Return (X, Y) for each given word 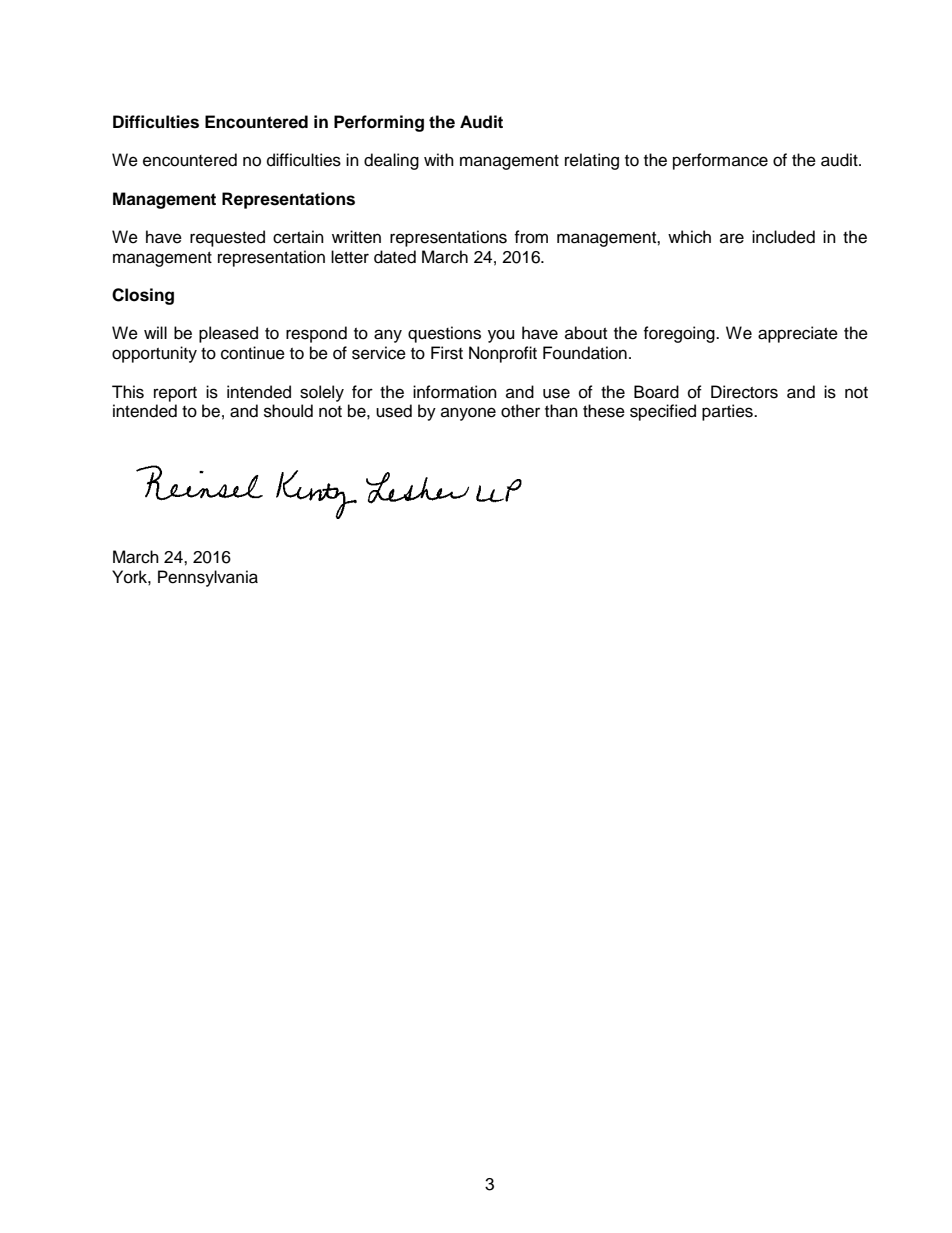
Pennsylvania (208, 578)
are (732, 238)
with (439, 159)
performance (720, 161)
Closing (143, 296)
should (288, 411)
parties (728, 412)
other (520, 411)
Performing (379, 123)
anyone (468, 414)
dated (395, 257)
